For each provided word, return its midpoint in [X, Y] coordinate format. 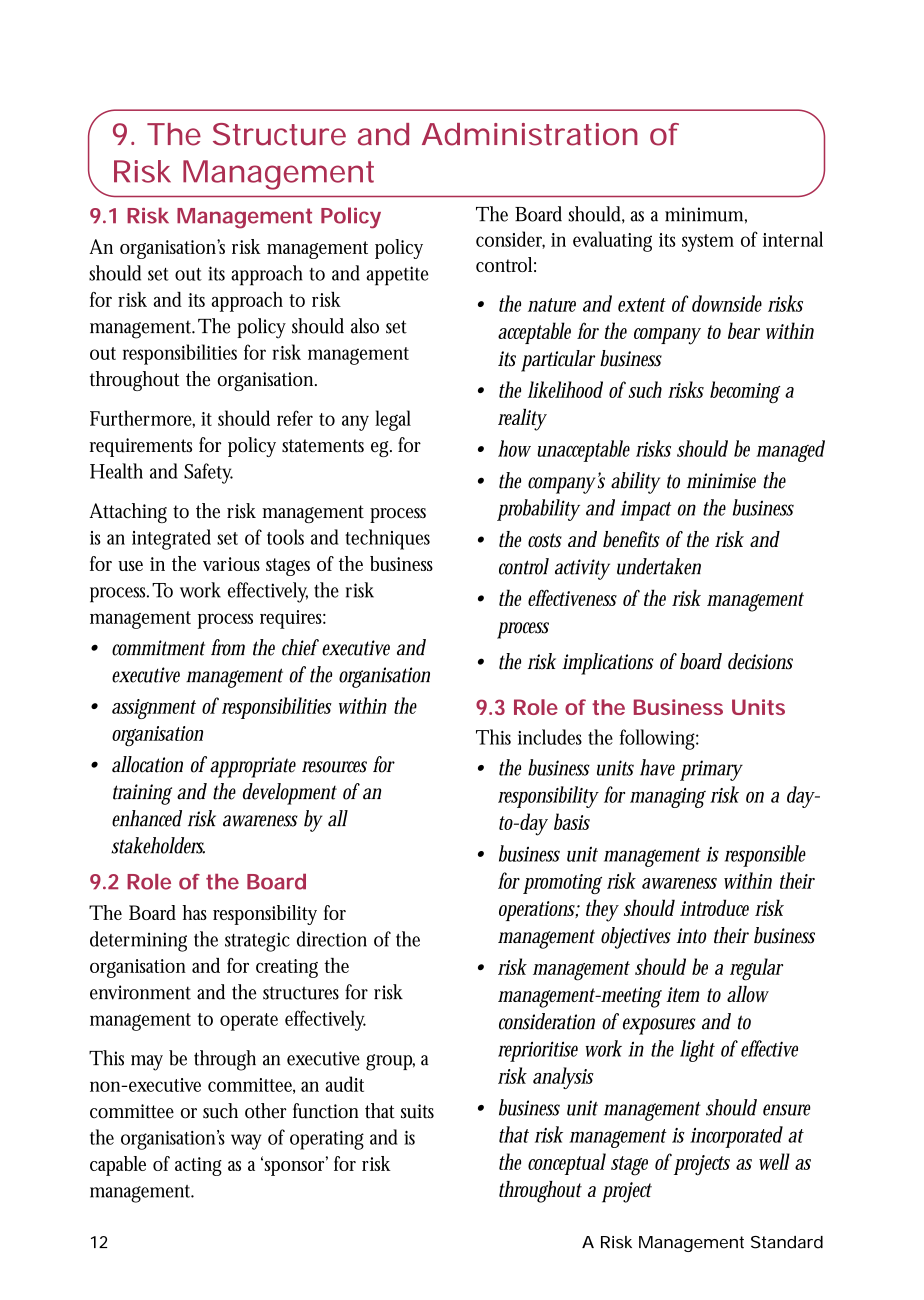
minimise [721, 481]
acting [198, 1166]
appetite [397, 276]
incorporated [736, 1137]
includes [550, 737]
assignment [154, 709]
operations [539, 911]
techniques [387, 539]
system [708, 243]
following [659, 739]
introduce [714, 907]
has [195, 912]
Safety [208, 473]
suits [417, 1111]
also [365, 326]
